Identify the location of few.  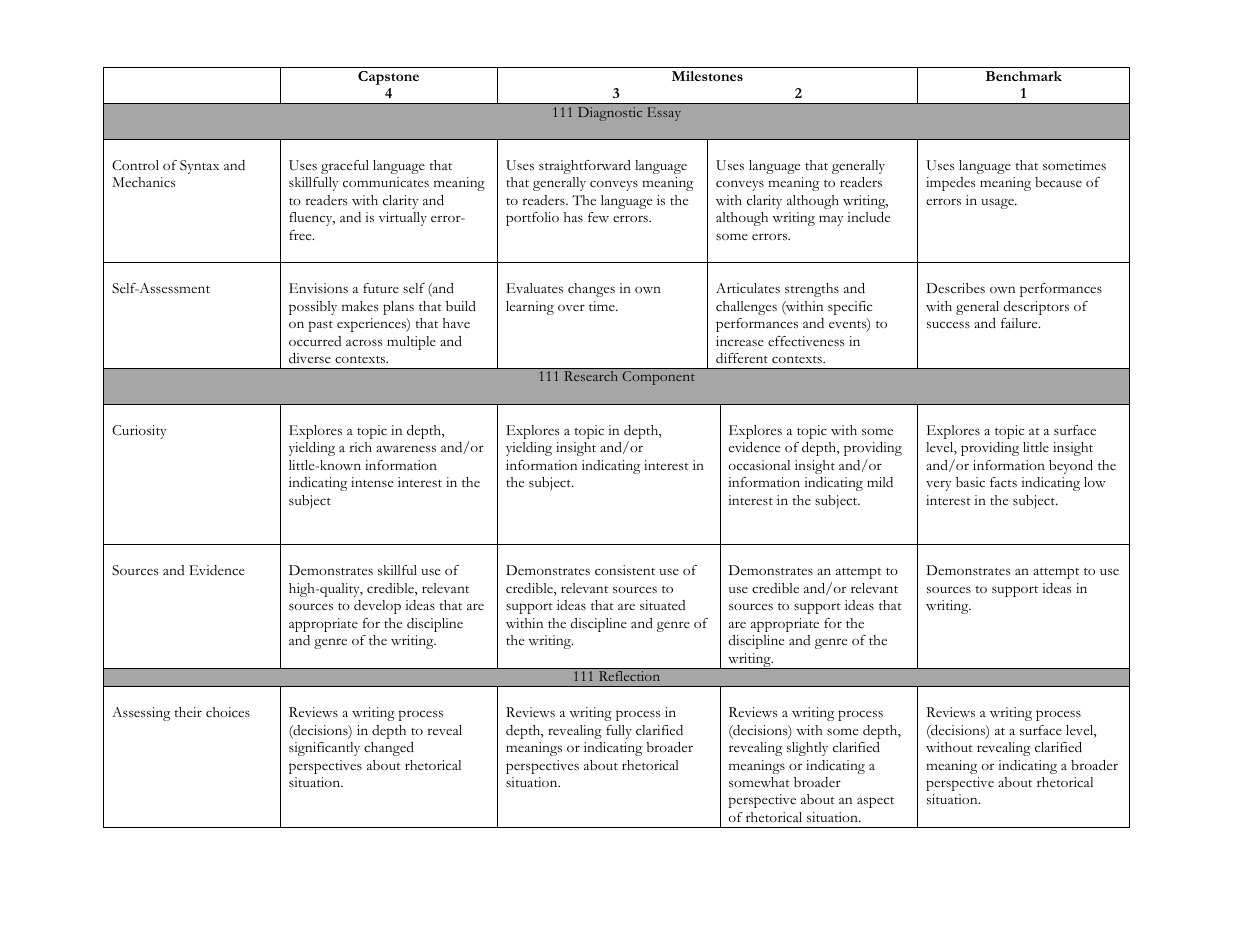
(598, 217).
